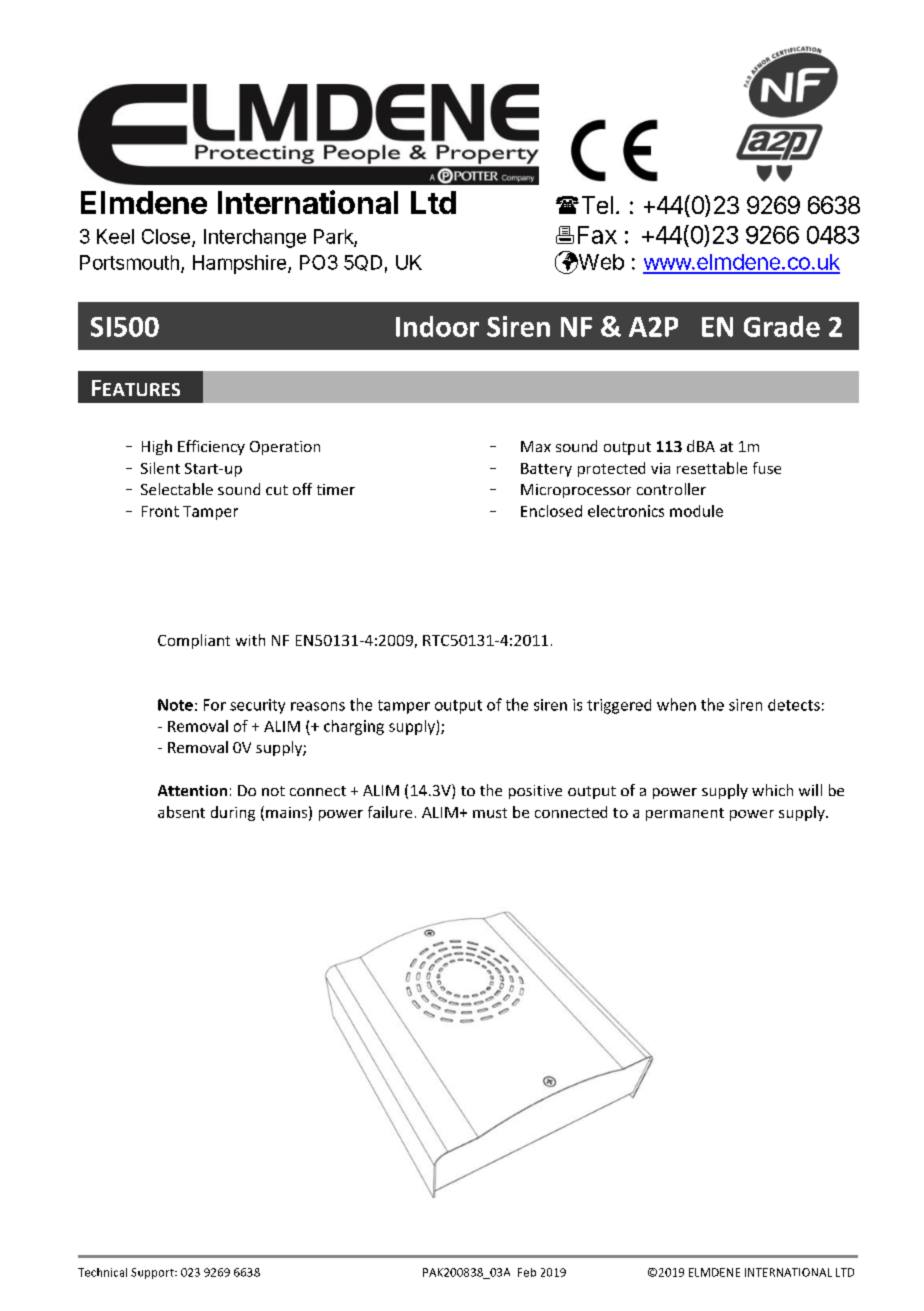  I want to click on Feb, so click(527, 1272).
